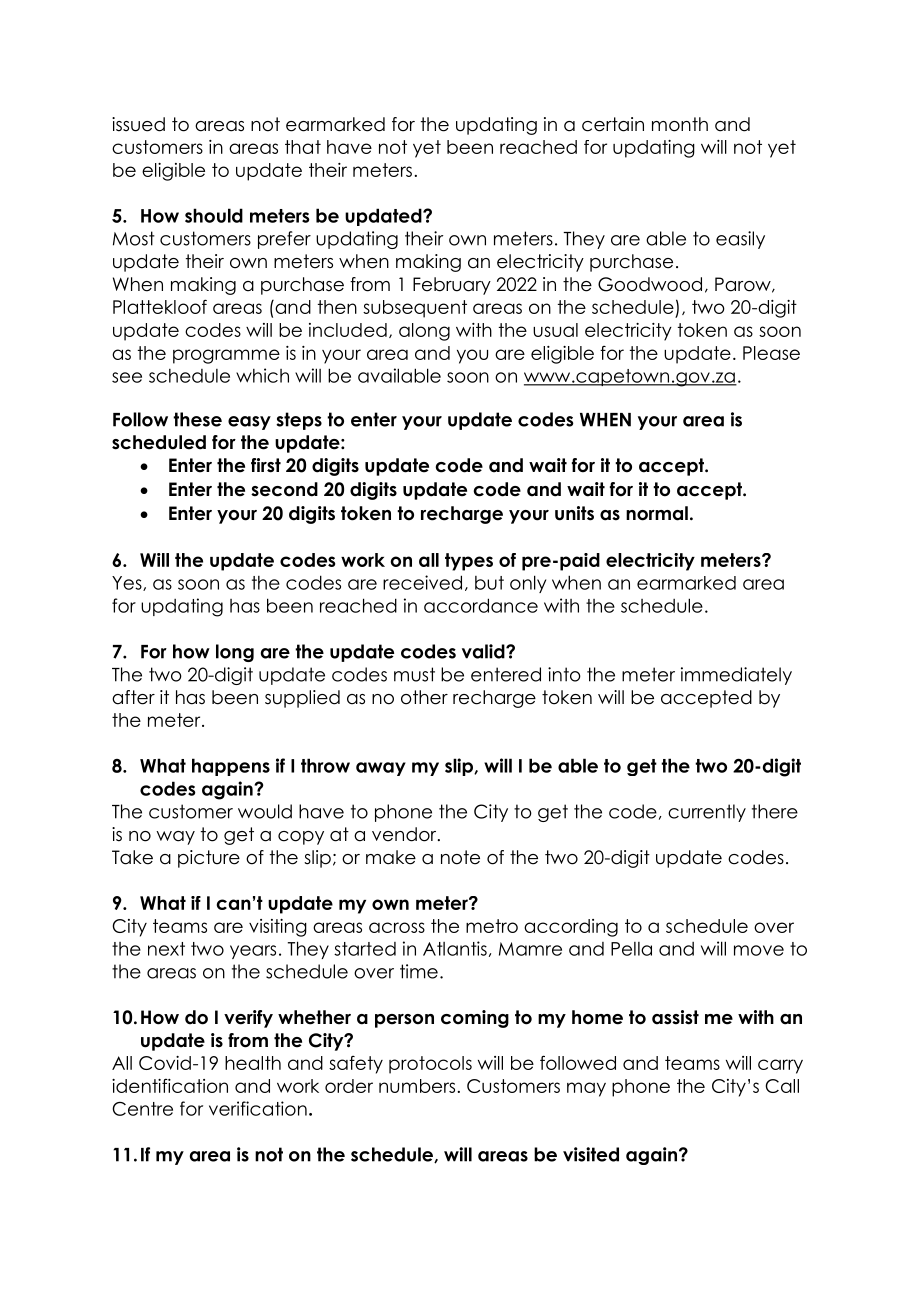 The height and width of the image is (1308, 924). Describe the element at coordinates (303, 147) in the image. I see `that` at that location.
